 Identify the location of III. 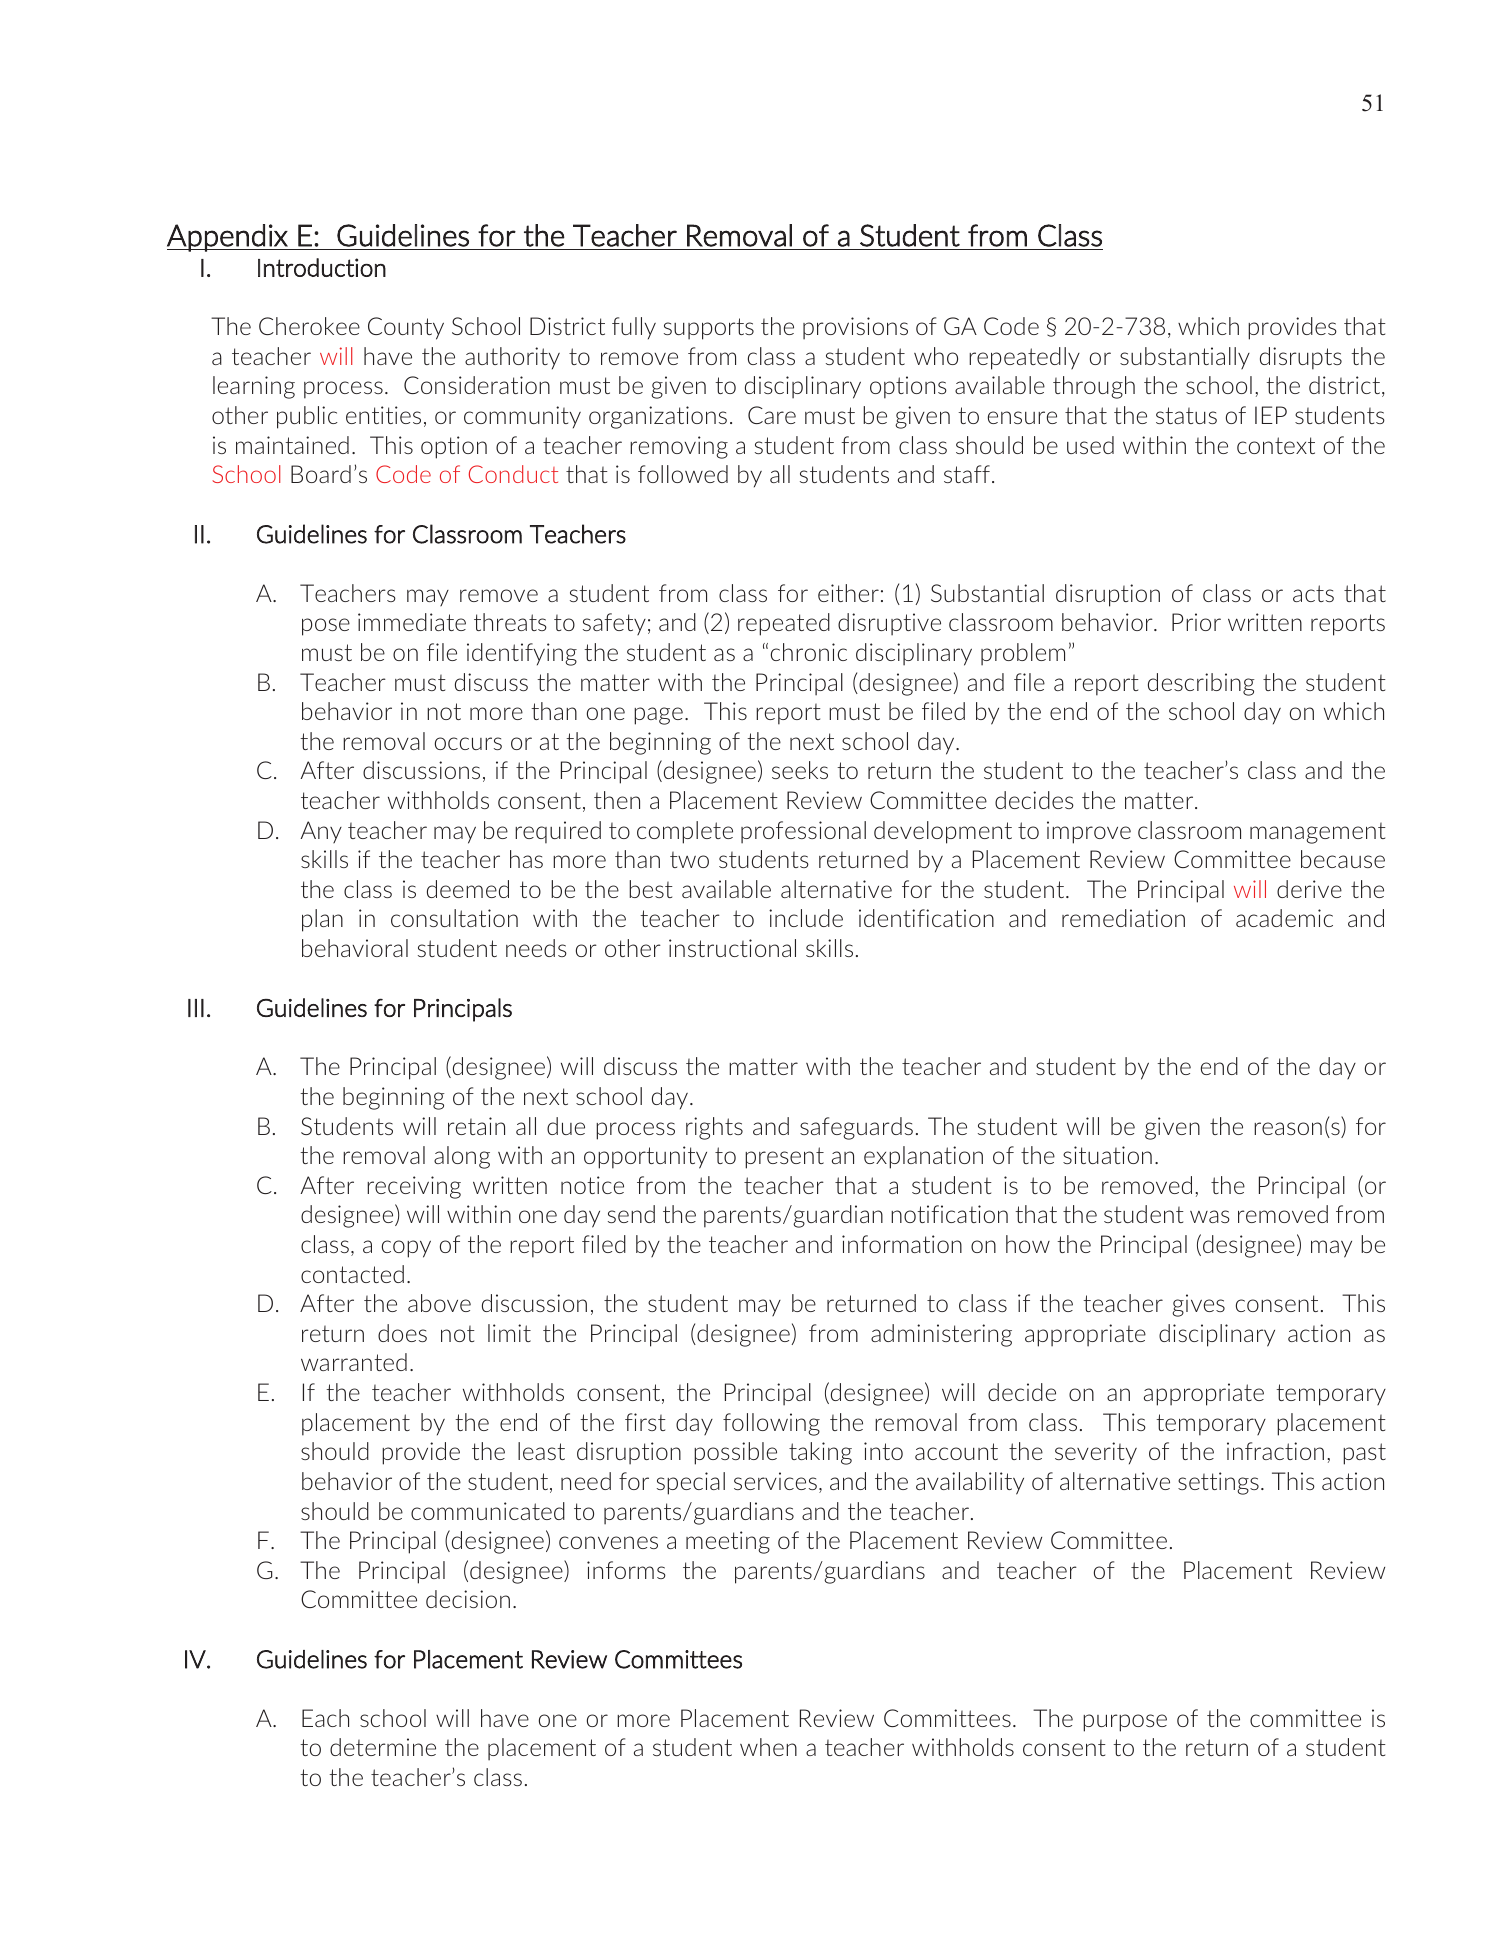
(196, 1008).
